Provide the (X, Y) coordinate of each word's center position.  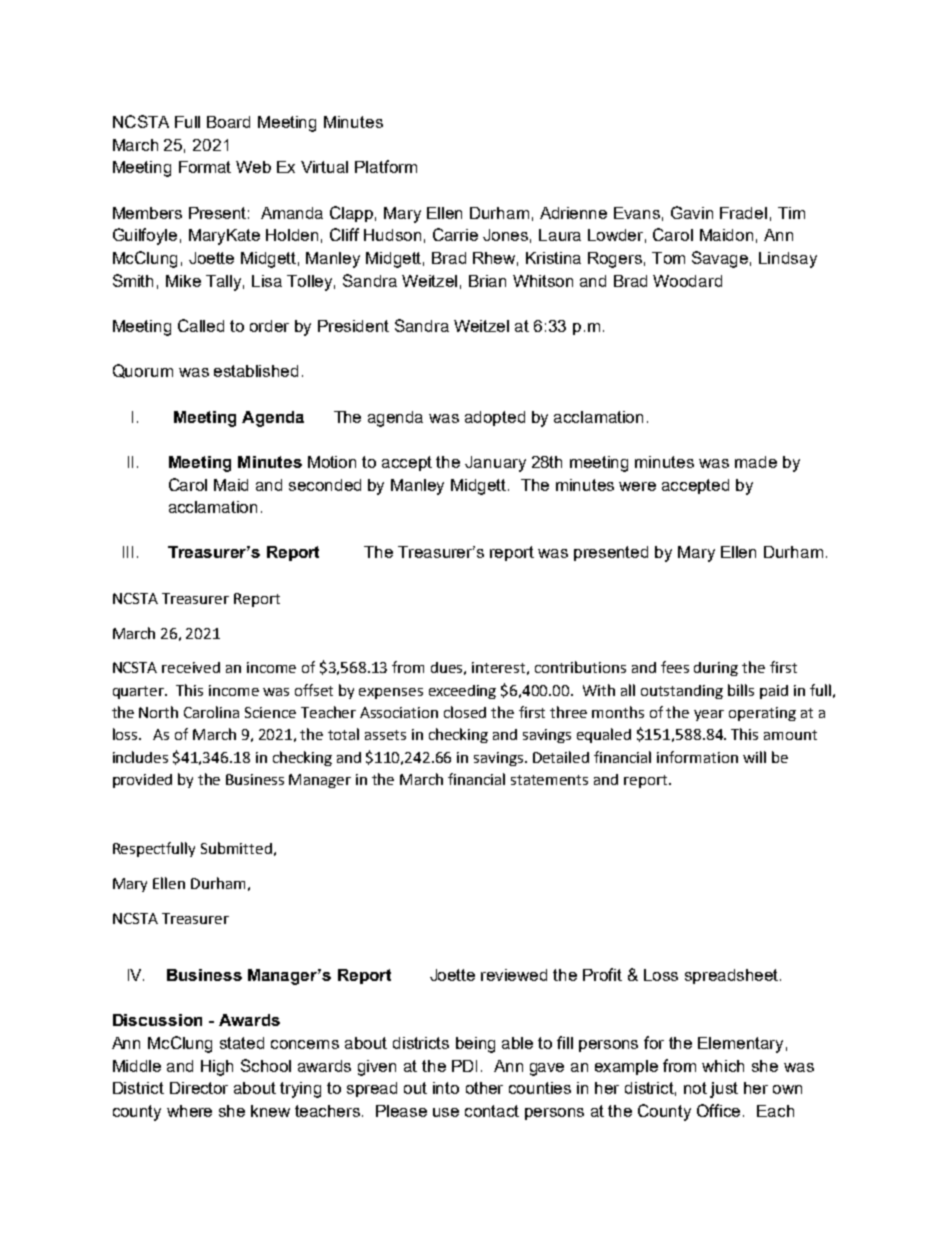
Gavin (692, 212)
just (724, 1090)
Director (199, 1088)
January (495, 464)
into (446, 1088)
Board (228, 122)
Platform (386, 166)
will (754, 757)
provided (142, 781)
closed (465, 712)
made (756, 462)
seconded (325, 485)
